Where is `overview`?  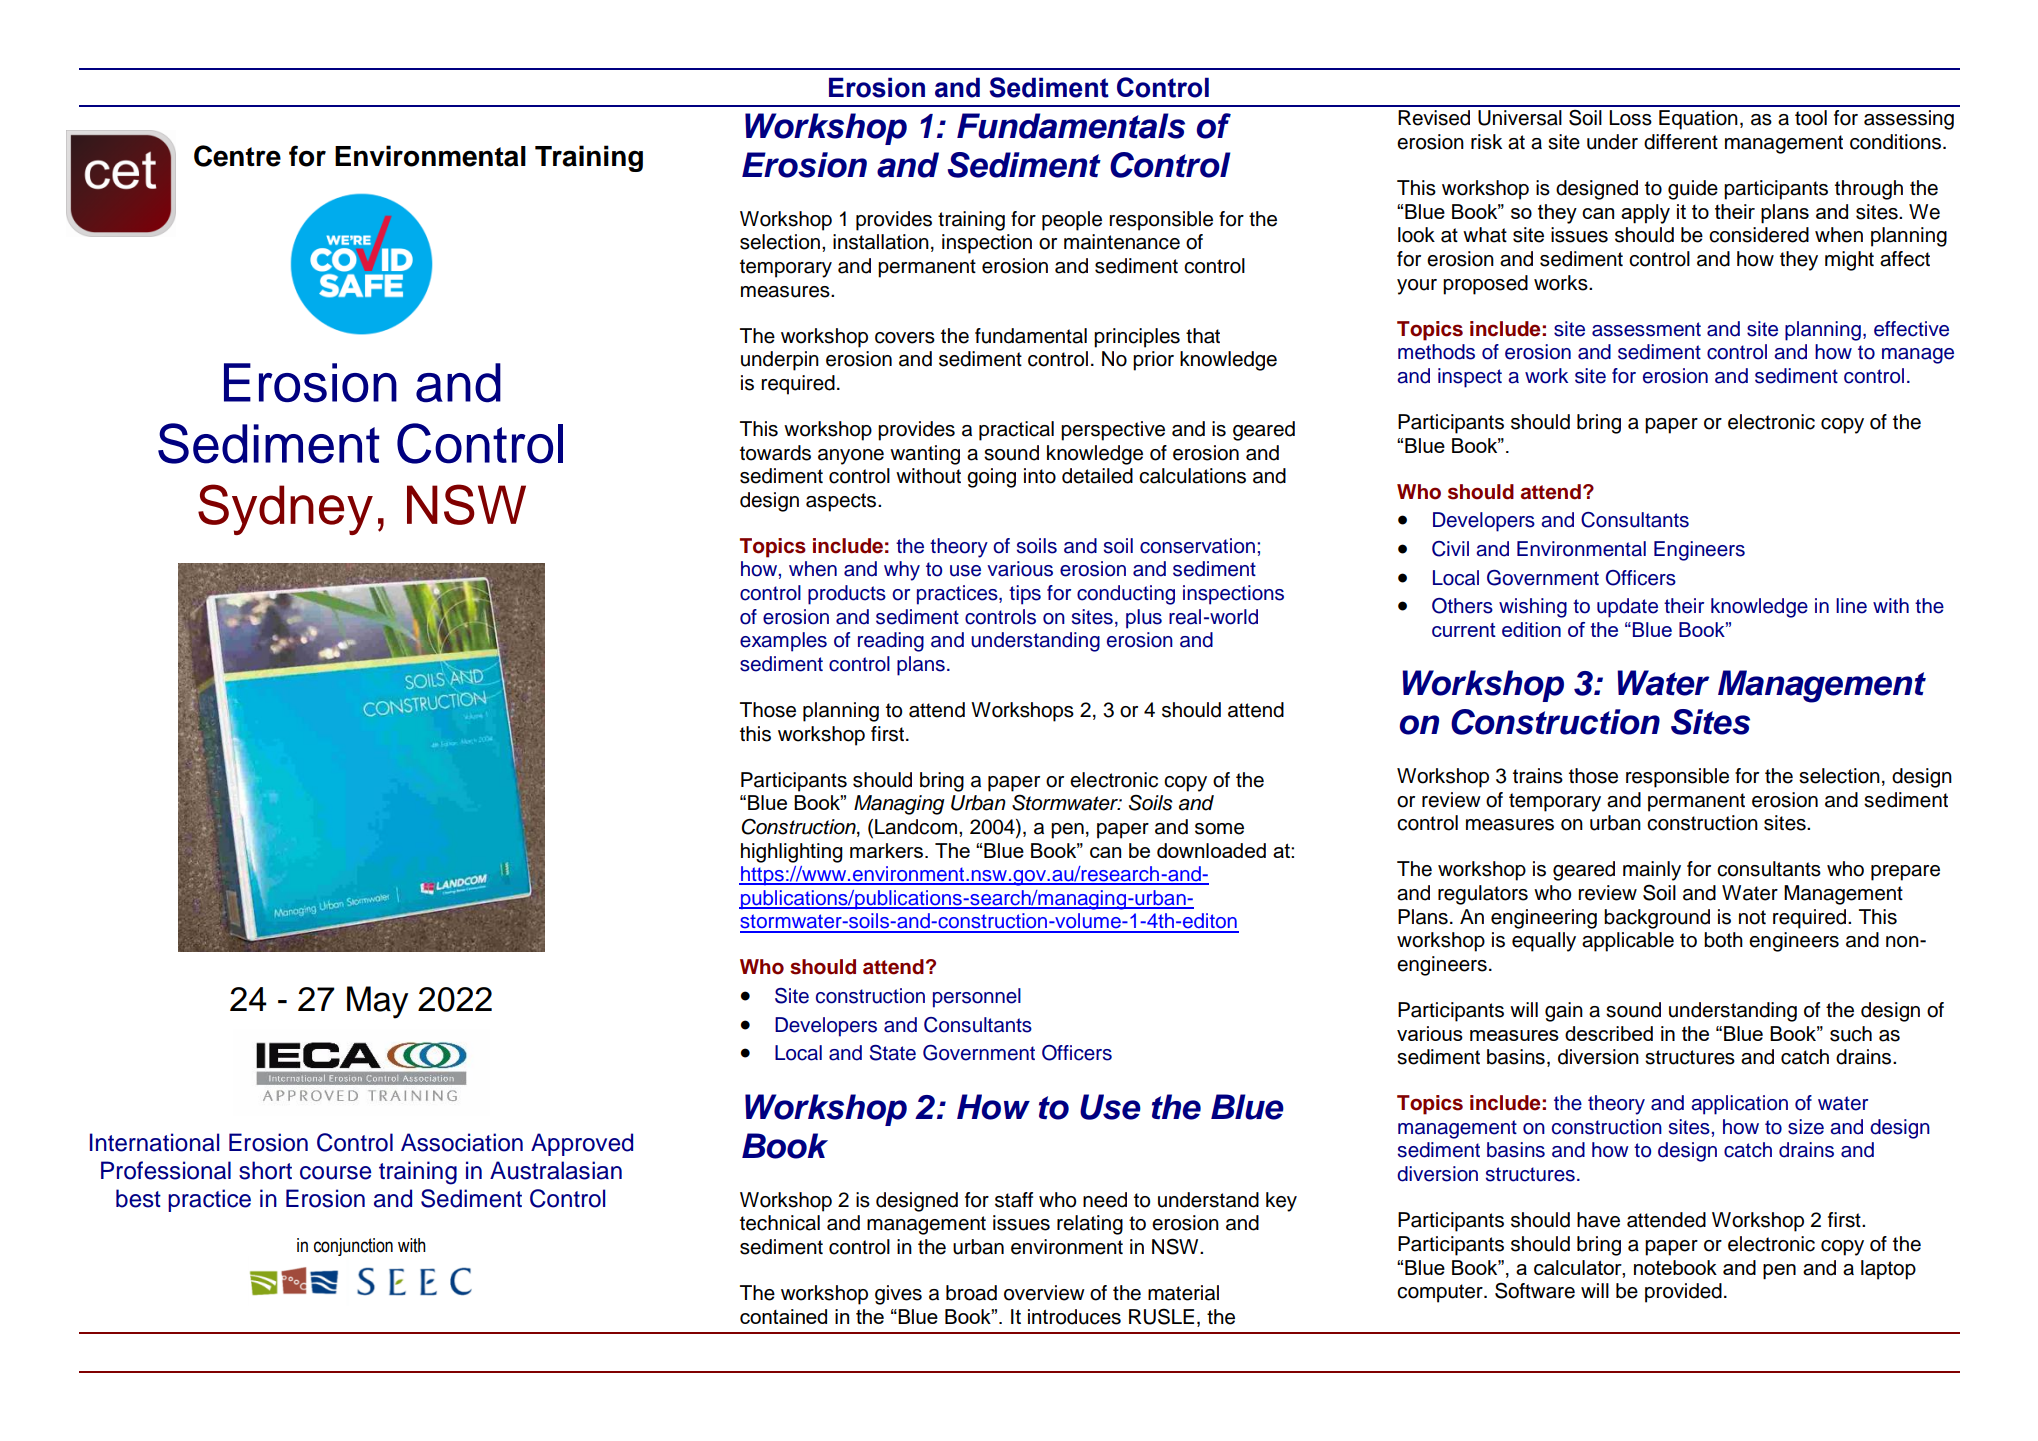
overview is located at coordinates (1044, 1293).
